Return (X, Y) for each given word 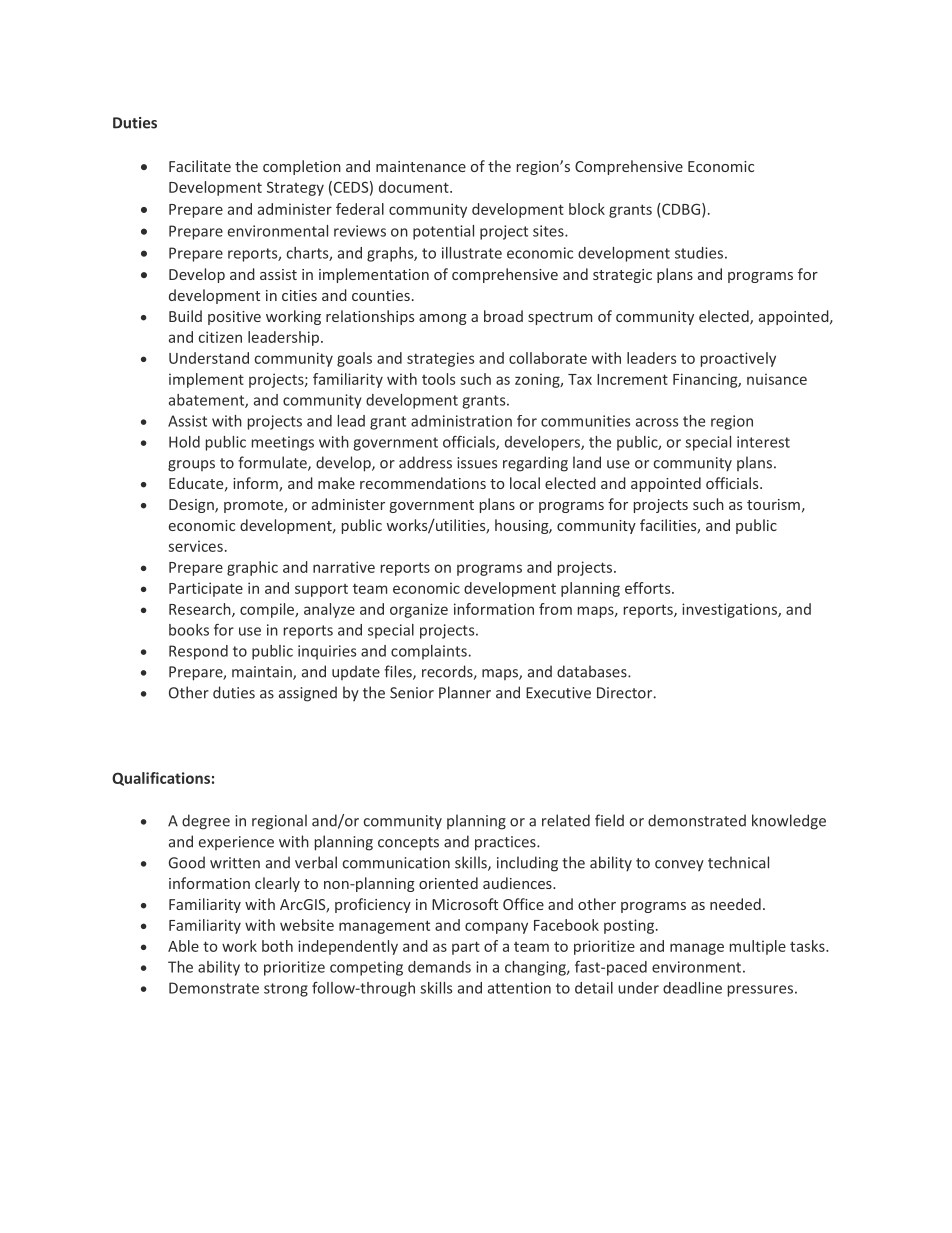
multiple (758, 947)
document (415, 187)
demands (439, 967)
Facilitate (200, 166)
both (277, 946)
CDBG (681, 210)
